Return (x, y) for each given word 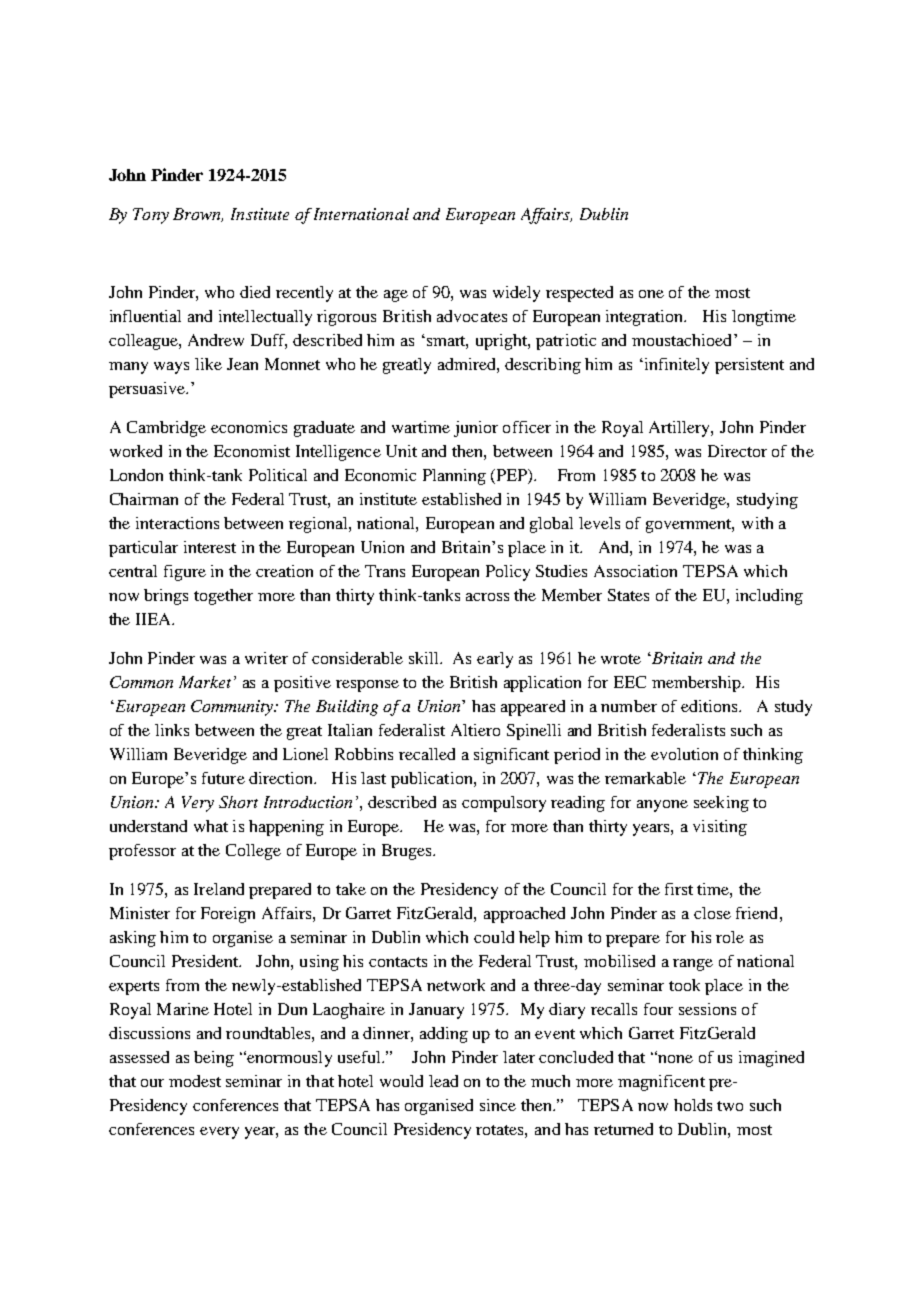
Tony (151, 216)
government (690, 526)
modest (195, 1081)
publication (433, 780)
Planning (454, 477)
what (211, 826)
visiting (720, 828)
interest (210, 547)
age (396, 296)
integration (646, 318)
